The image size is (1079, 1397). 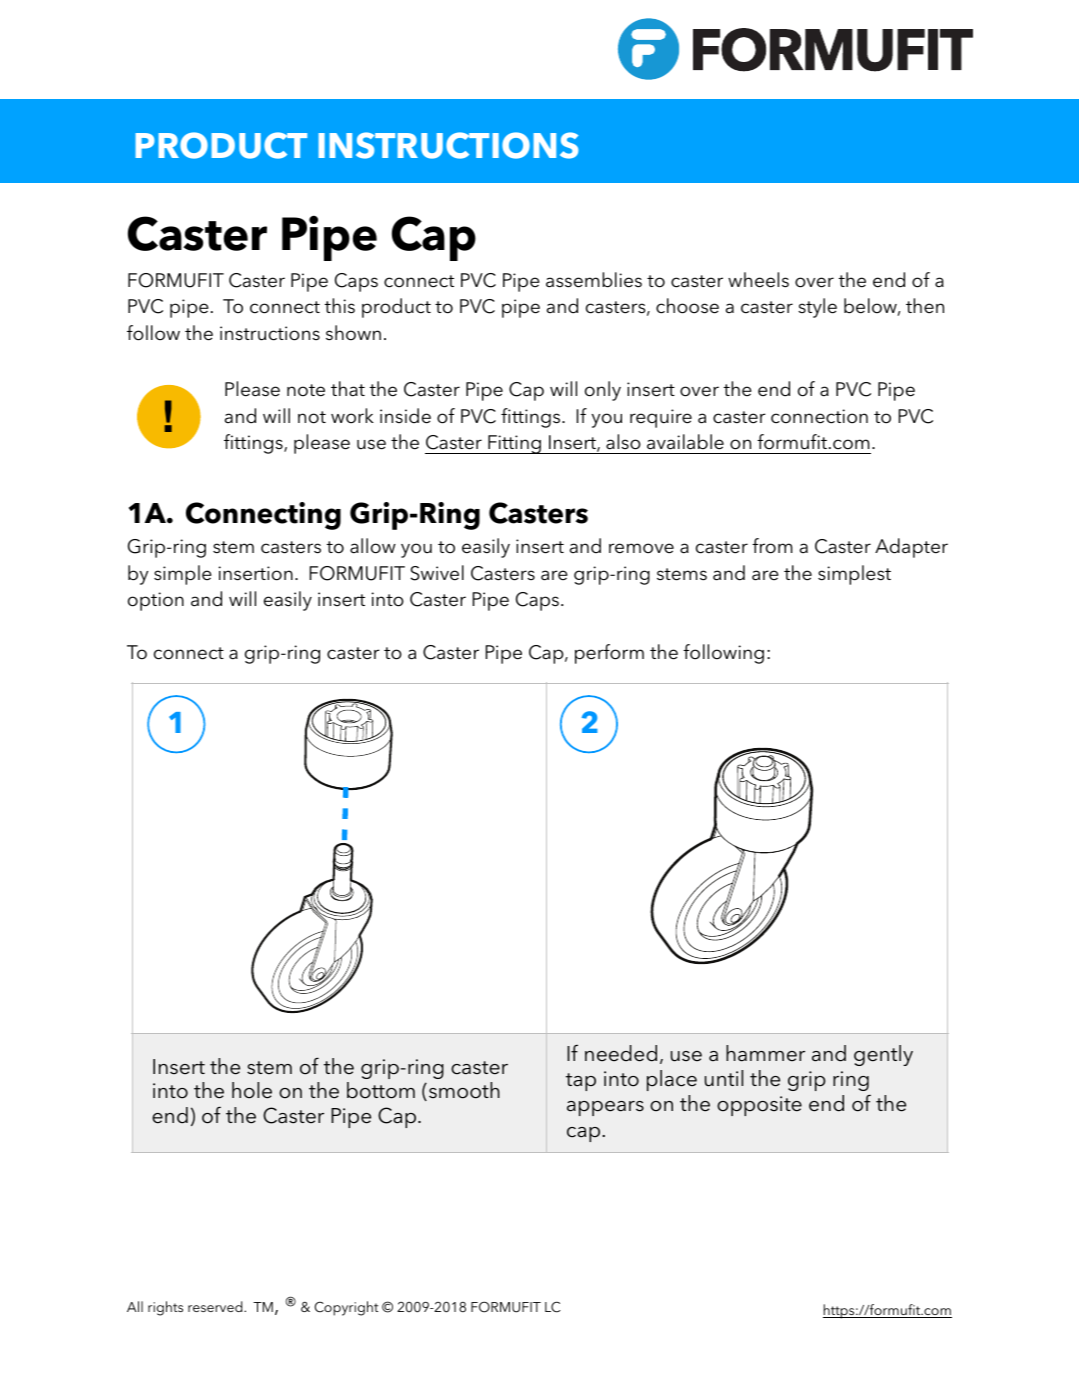 I want to click on reserved, so click(x=216, y=1306).
